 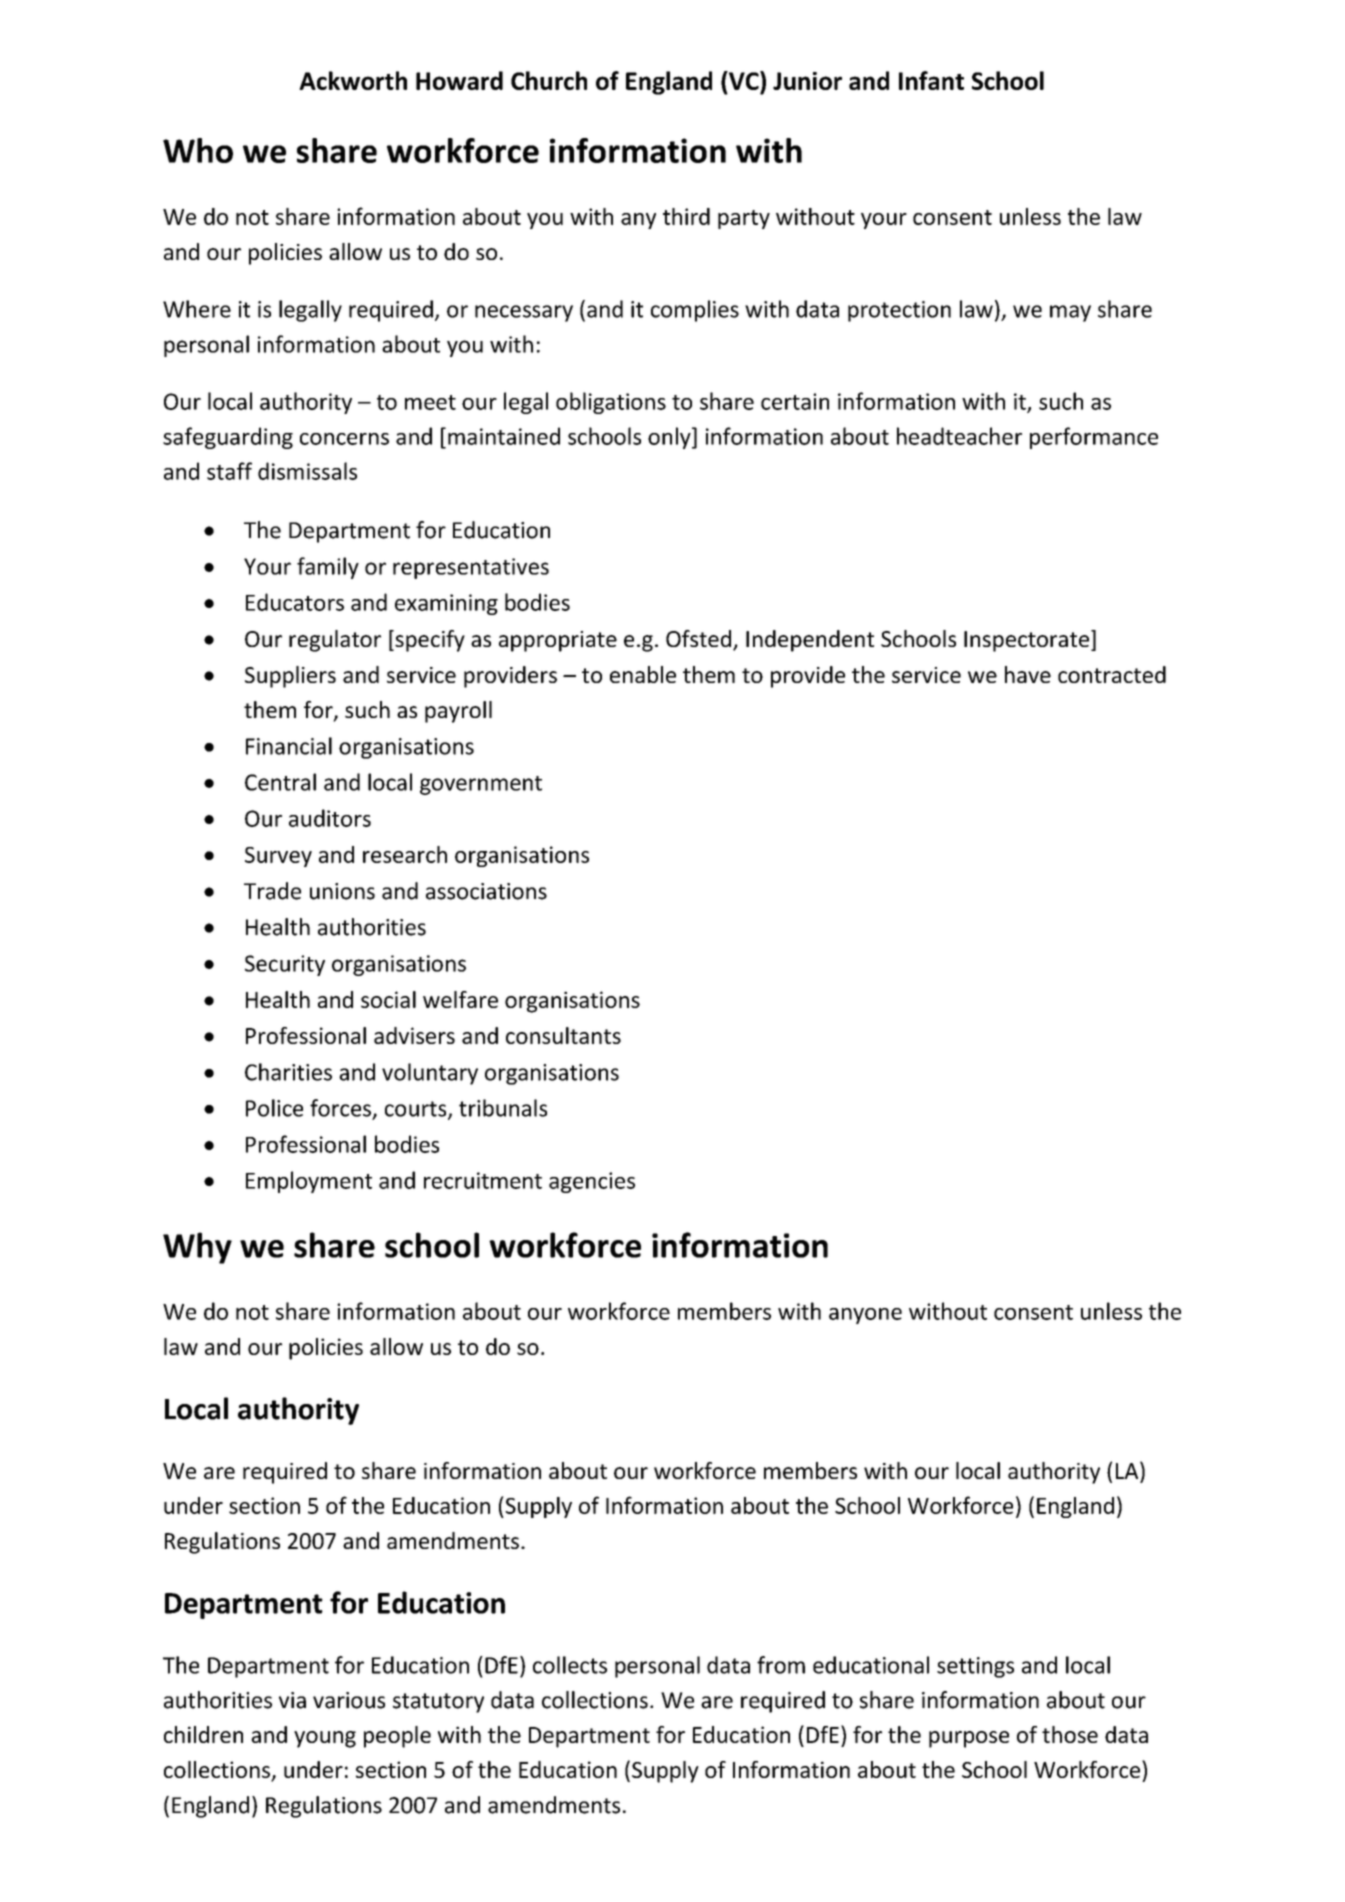 I want to click on Who, so click(x=198, y=150).
